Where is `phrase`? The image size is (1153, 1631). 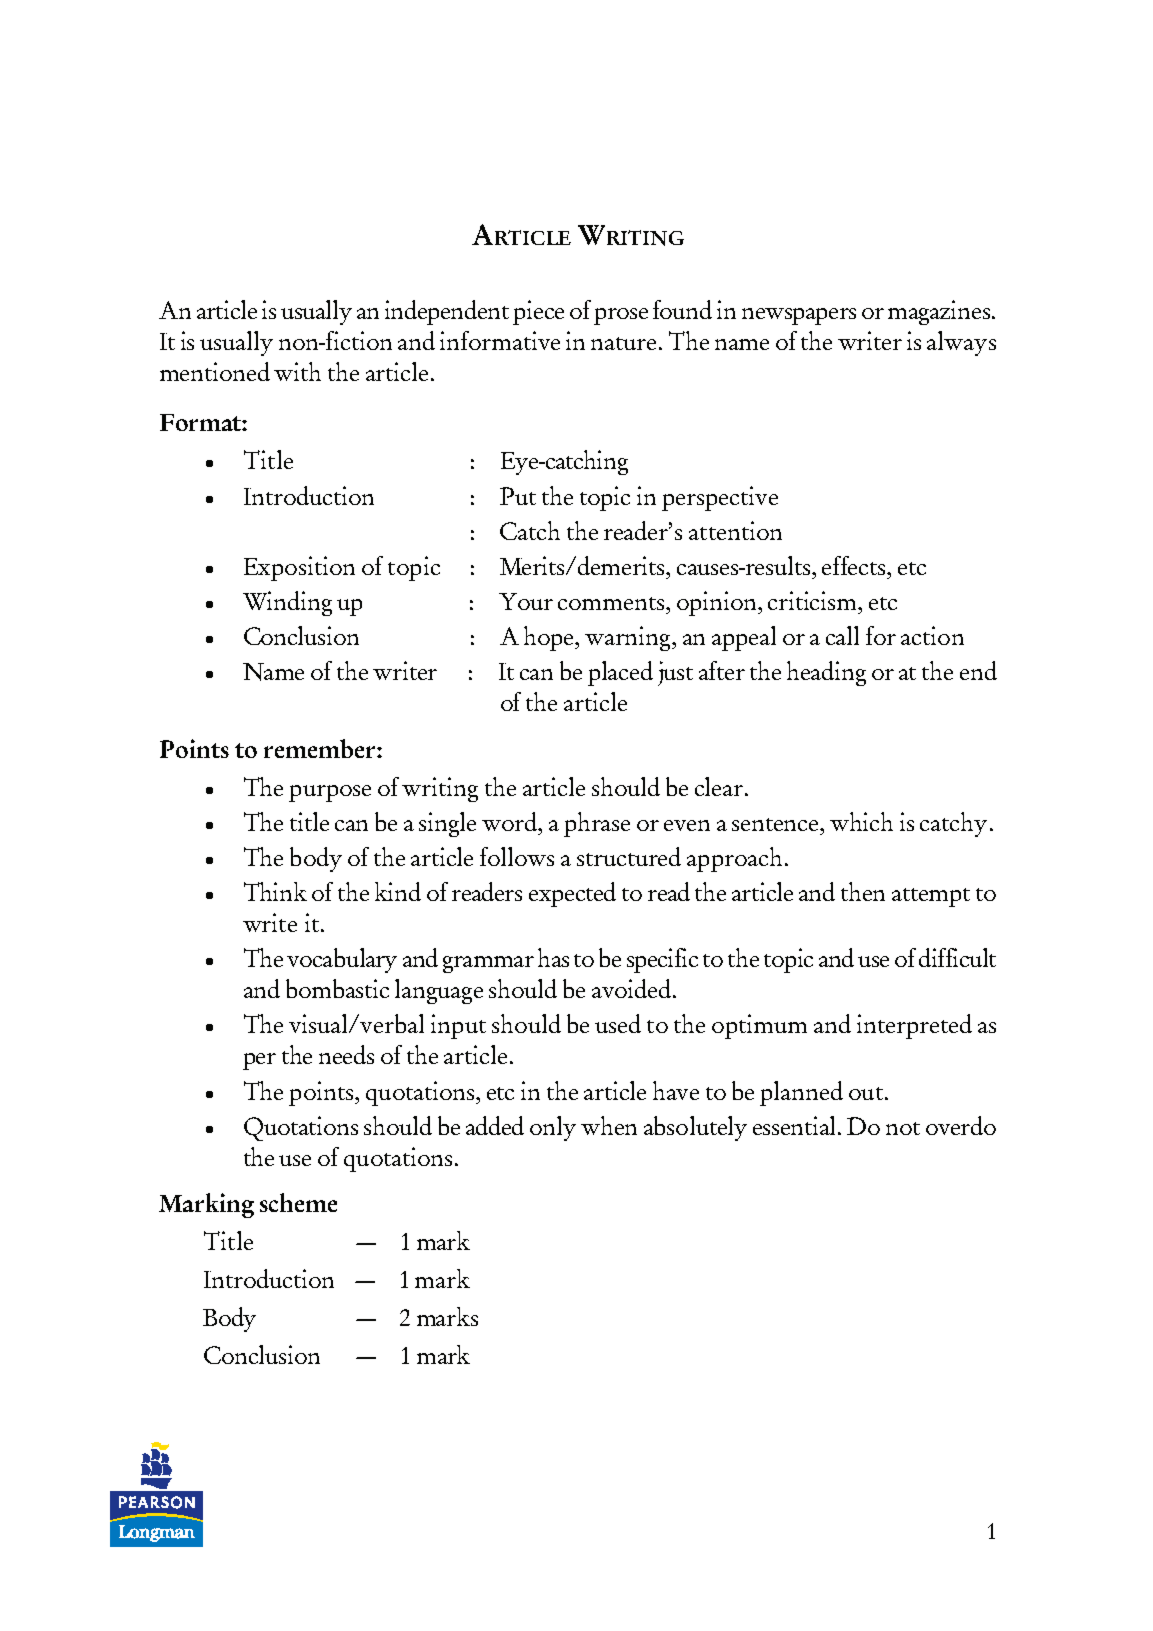 phrase is located at coordinates (597, 824).
